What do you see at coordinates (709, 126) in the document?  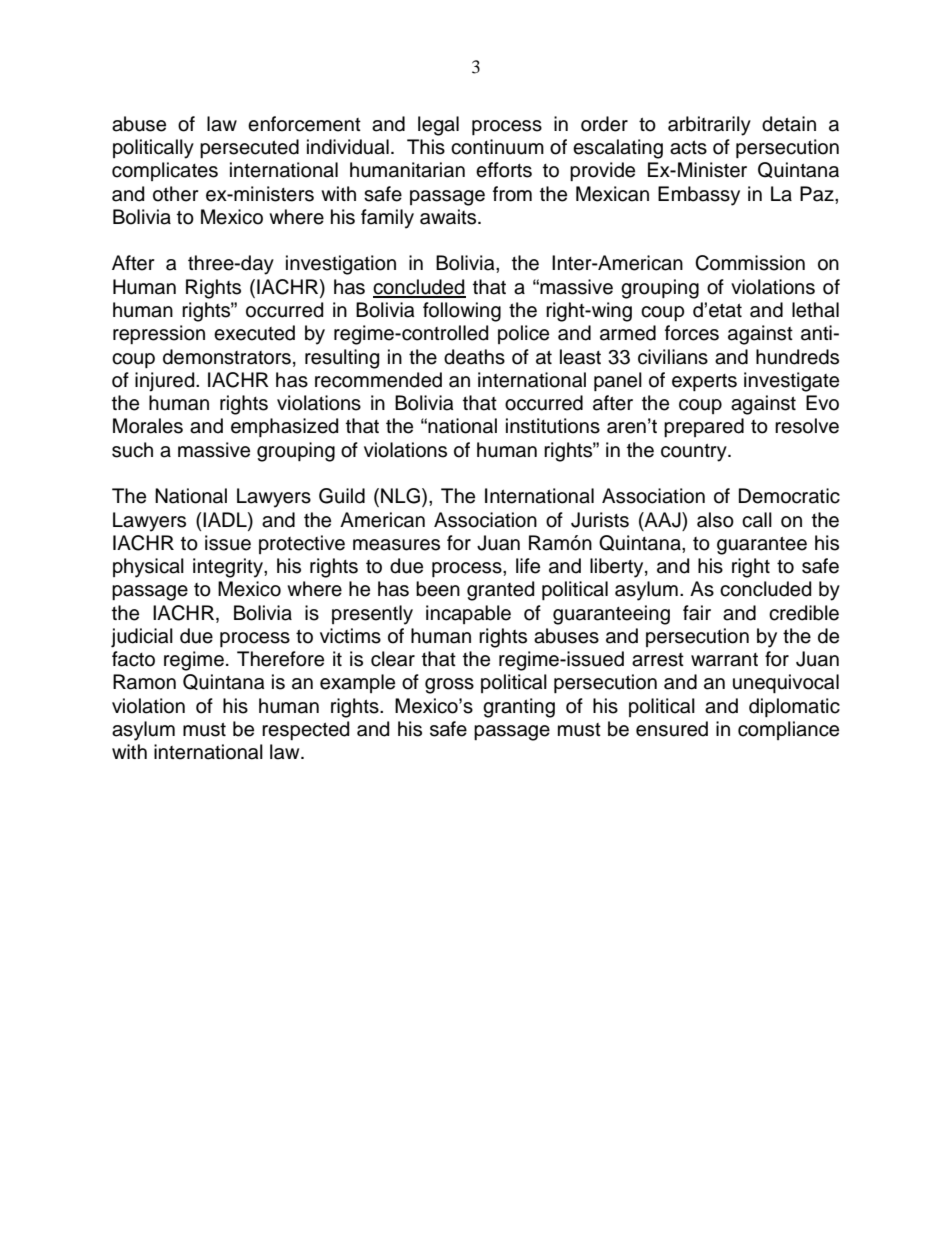 I see `arbitrarily` at bounding box center [709, 126].
